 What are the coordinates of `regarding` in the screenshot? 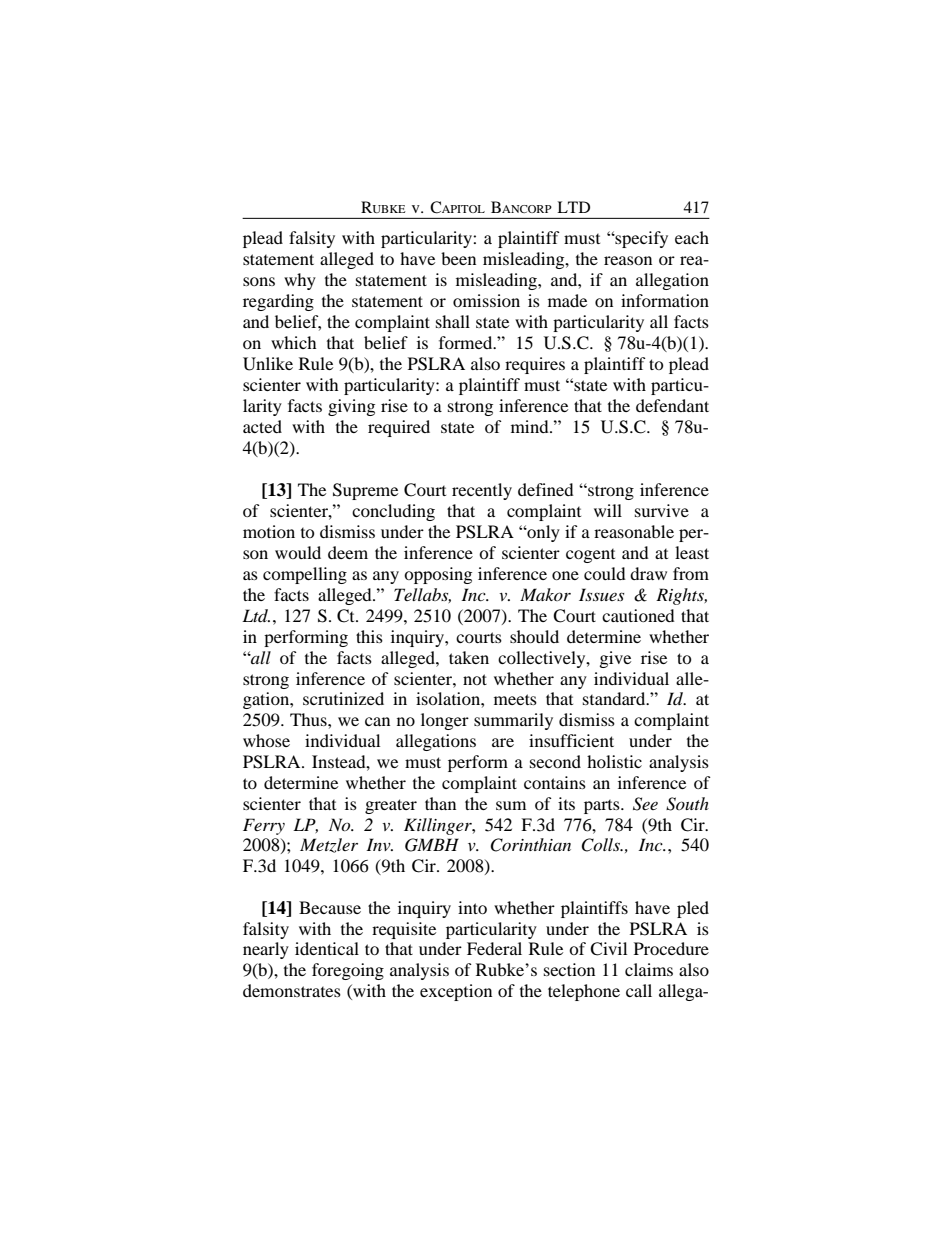 It's located at (278, 302).
